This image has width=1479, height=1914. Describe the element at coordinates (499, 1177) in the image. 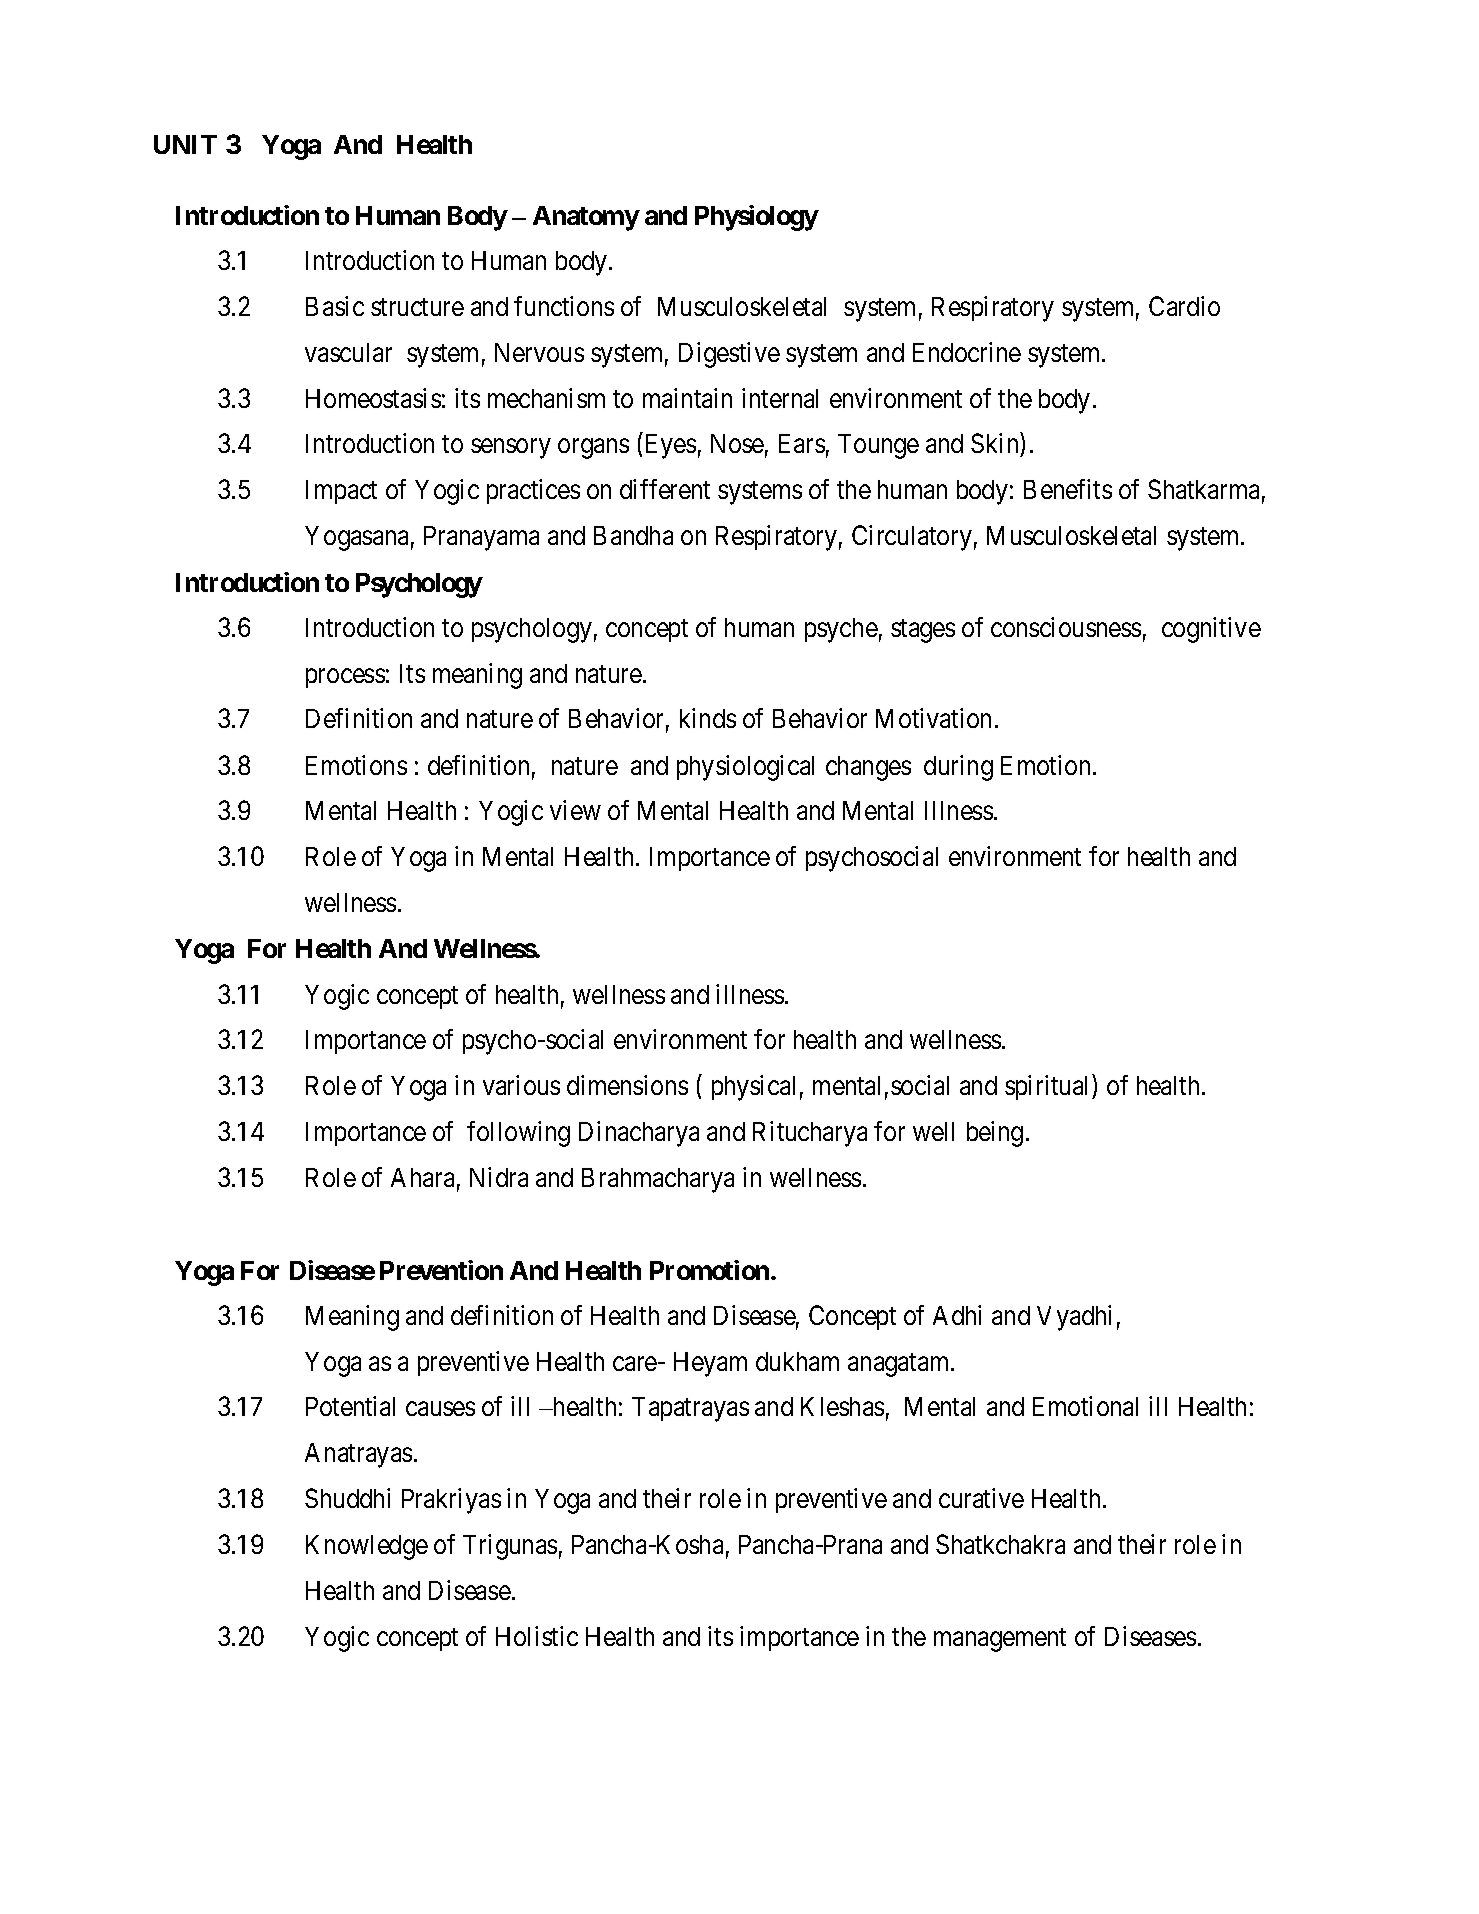

I see `Nidra` at that location.
